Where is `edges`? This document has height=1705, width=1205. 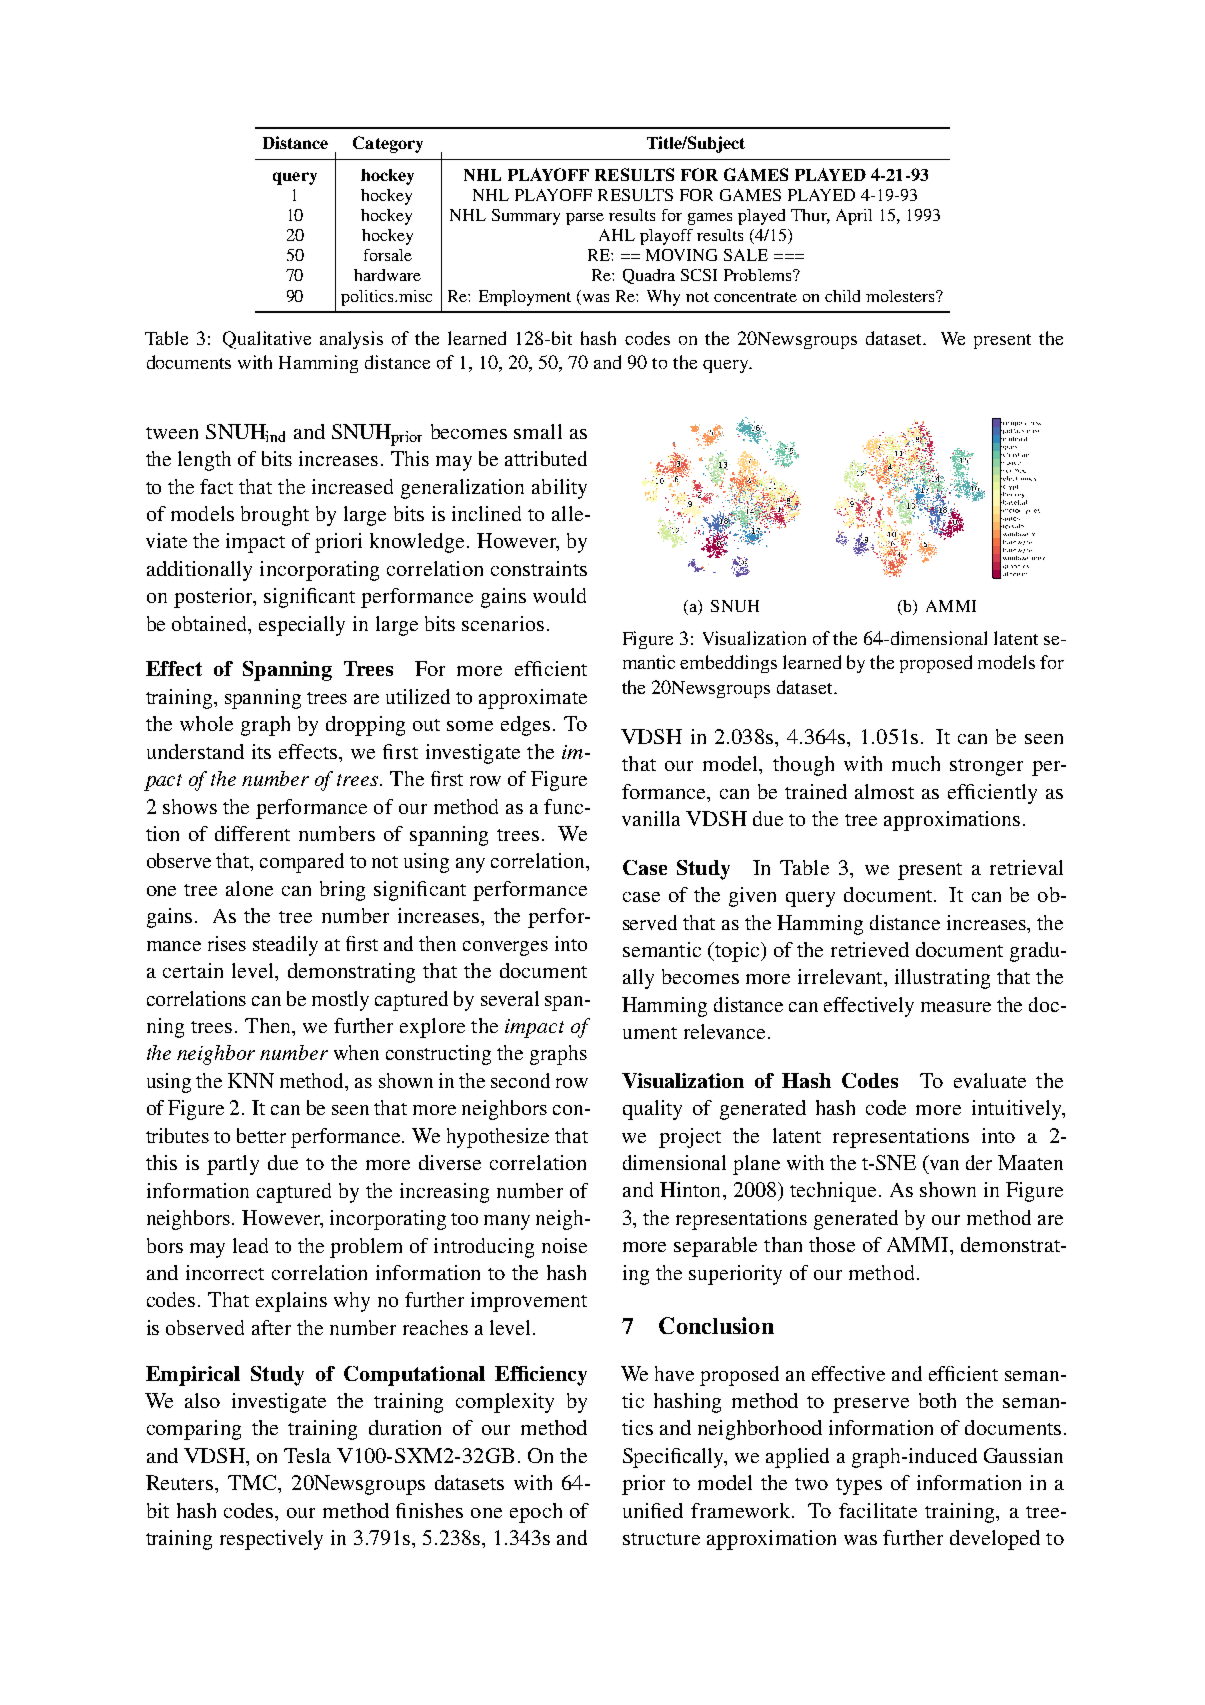 edges is located at coordinates (525, 726).
